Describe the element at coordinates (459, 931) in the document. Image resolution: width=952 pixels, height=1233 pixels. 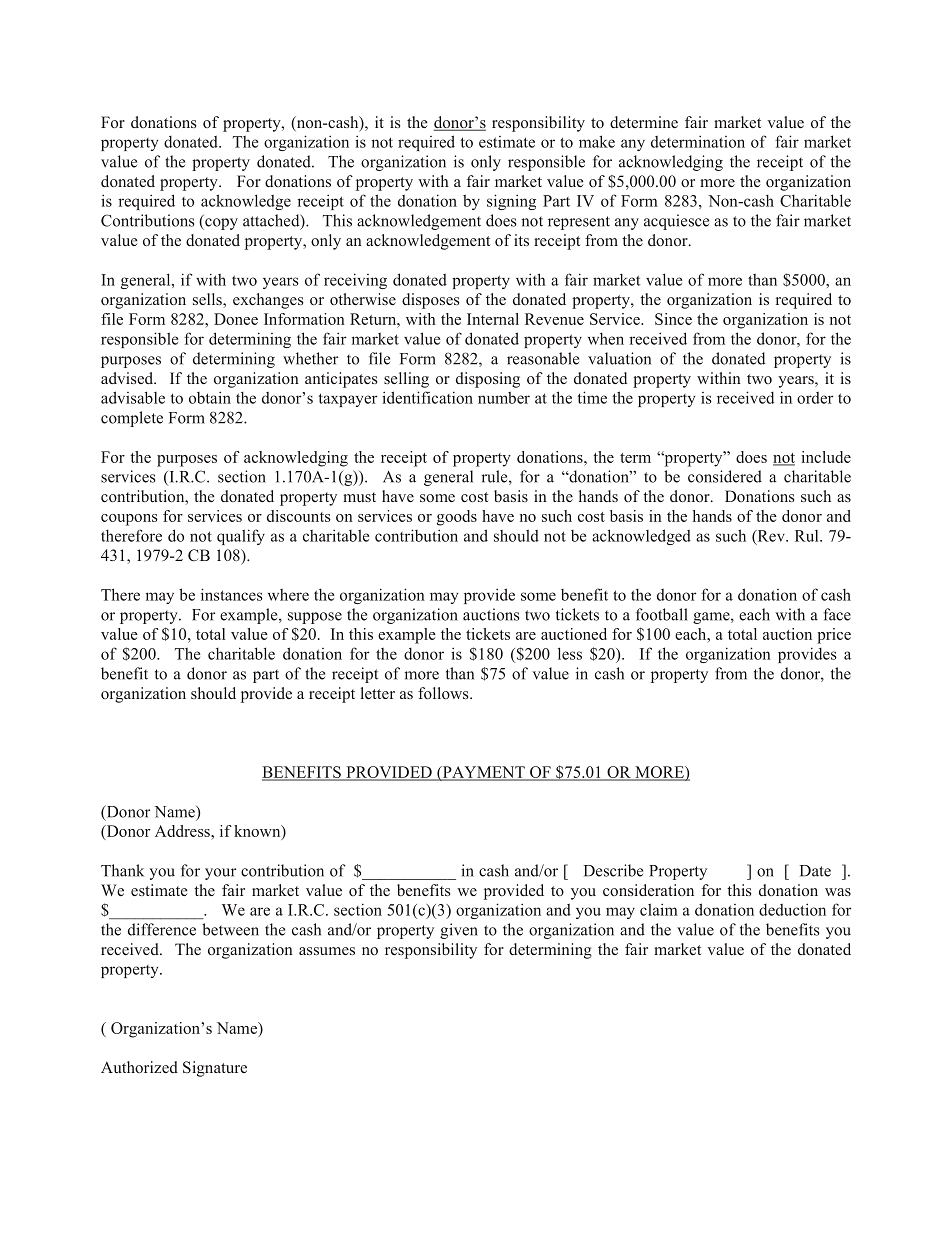
I see `given` at that location.
